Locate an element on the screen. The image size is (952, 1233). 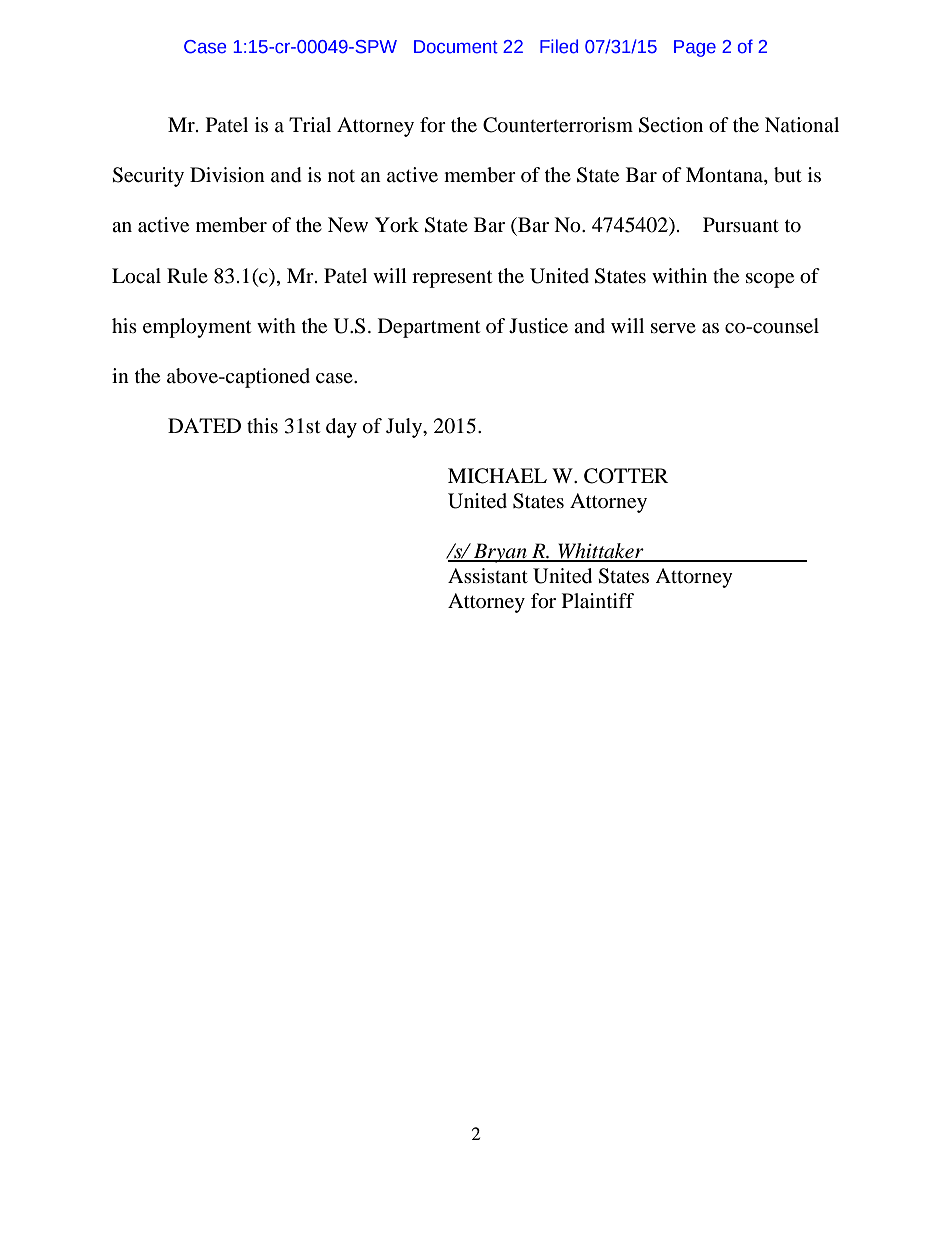
Trial is located at coordinates (310, 124).
